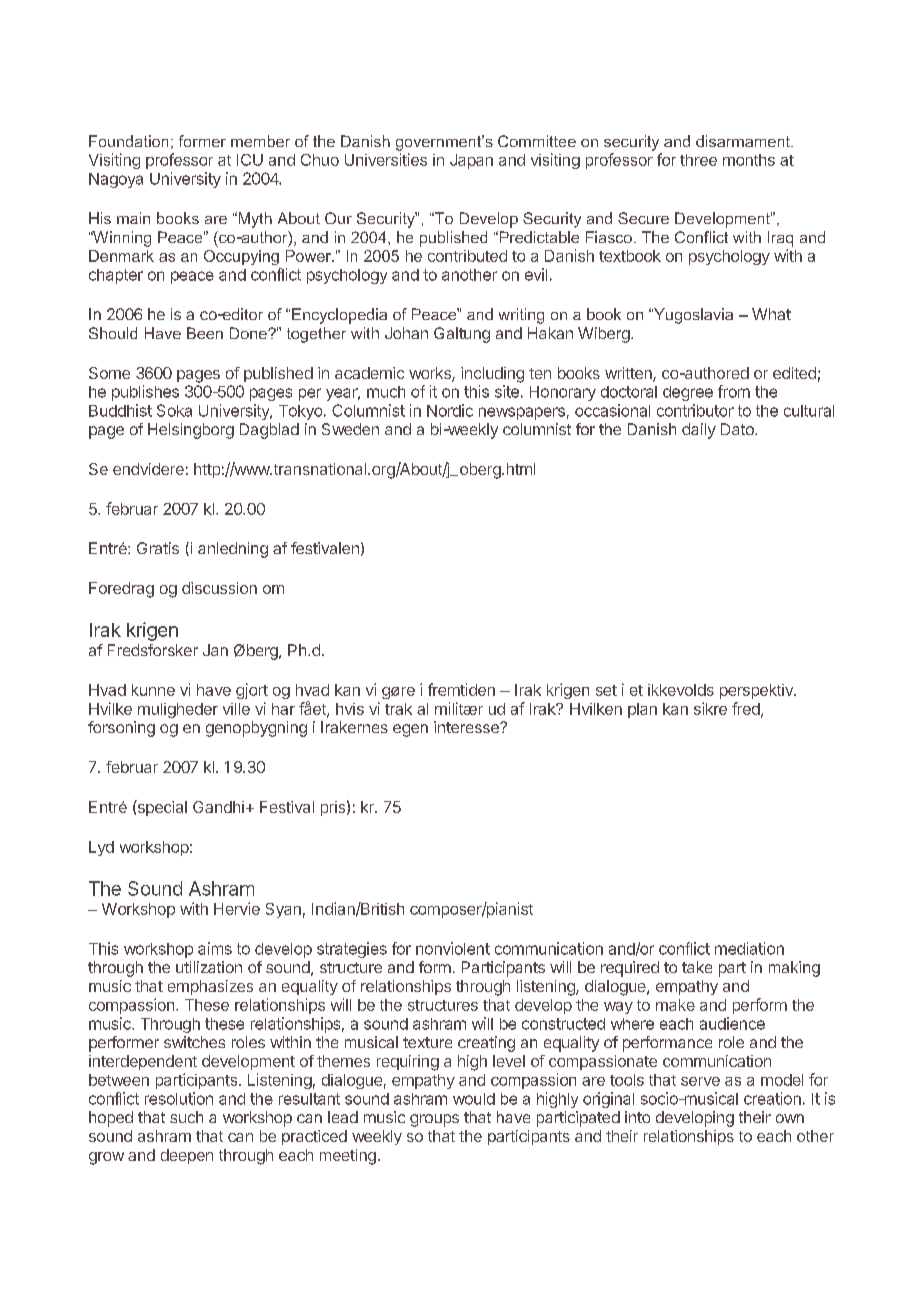  Describe the element at coordinates (450, 410) in the document. I see `Nordic` at that location.
